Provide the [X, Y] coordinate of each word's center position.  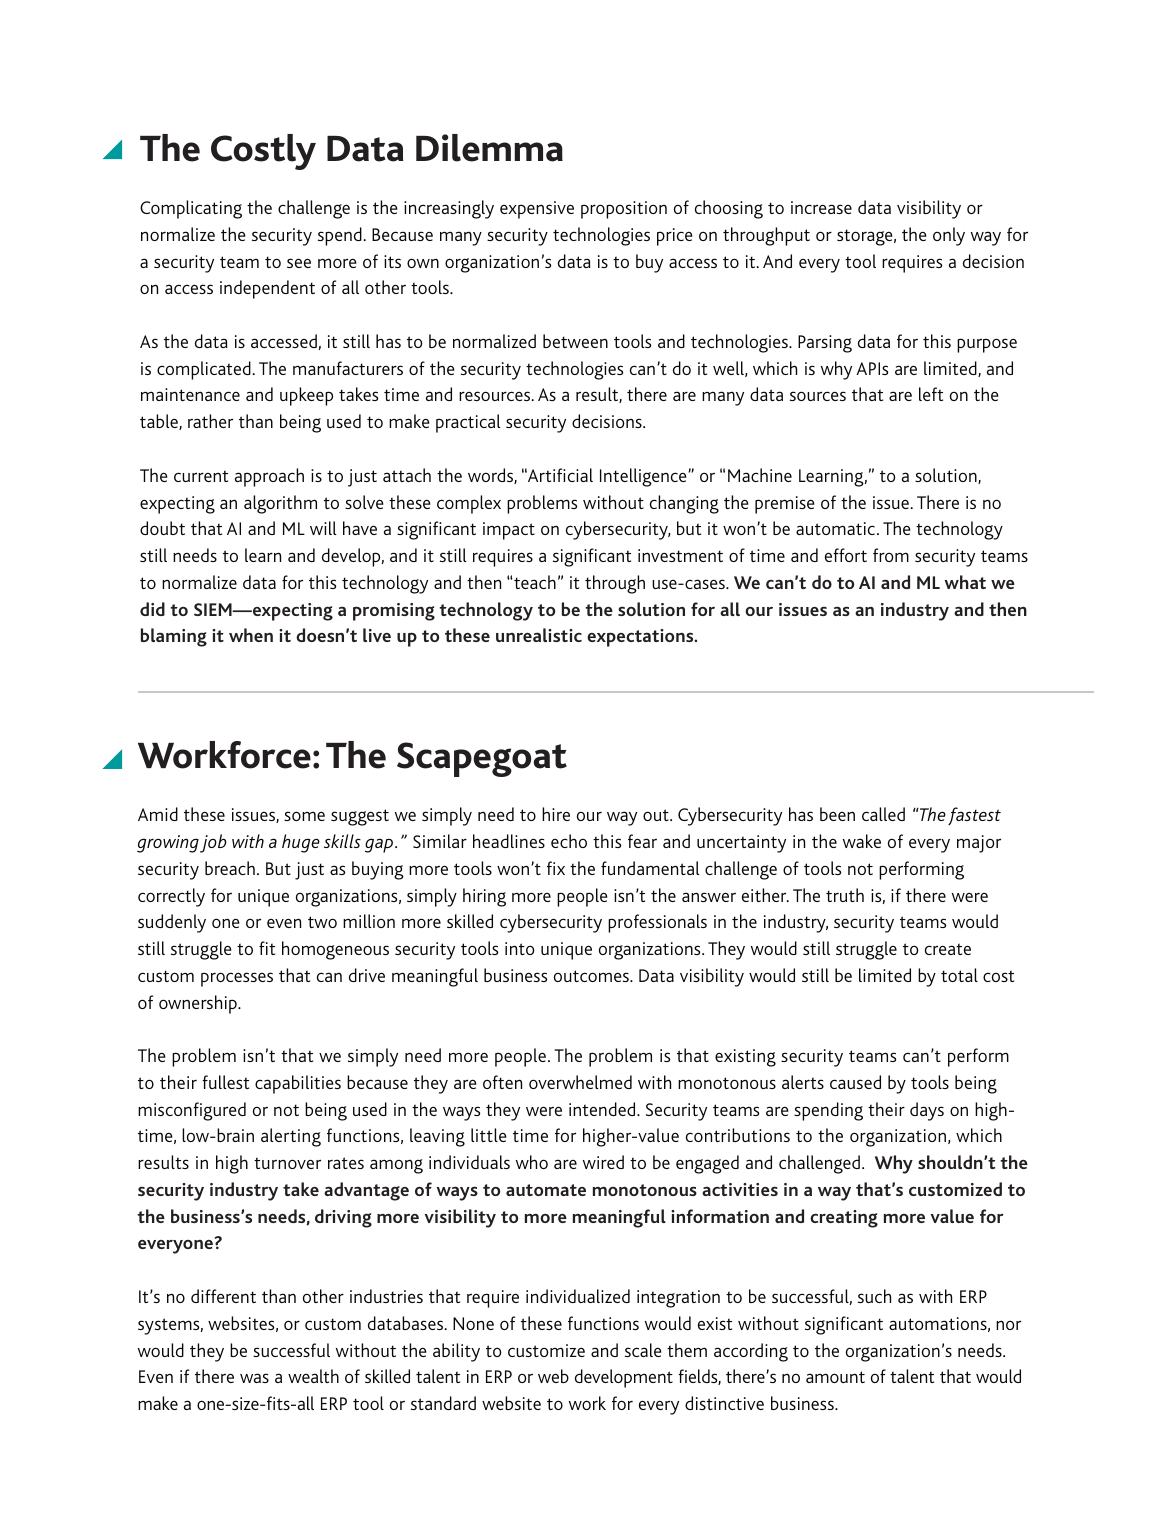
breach [230, 868]
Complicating [191, 209]
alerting [291, 1137]
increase [821, 207]
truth [845, 895]
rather [210, 421]
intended [603, 1109]
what [965, 582]
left [931, 394]
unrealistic [539, 635]
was [254, 1378]
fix [556, 868]
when [251, 635]
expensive [537, 210]
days [927, 1111]
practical [468, 423]
